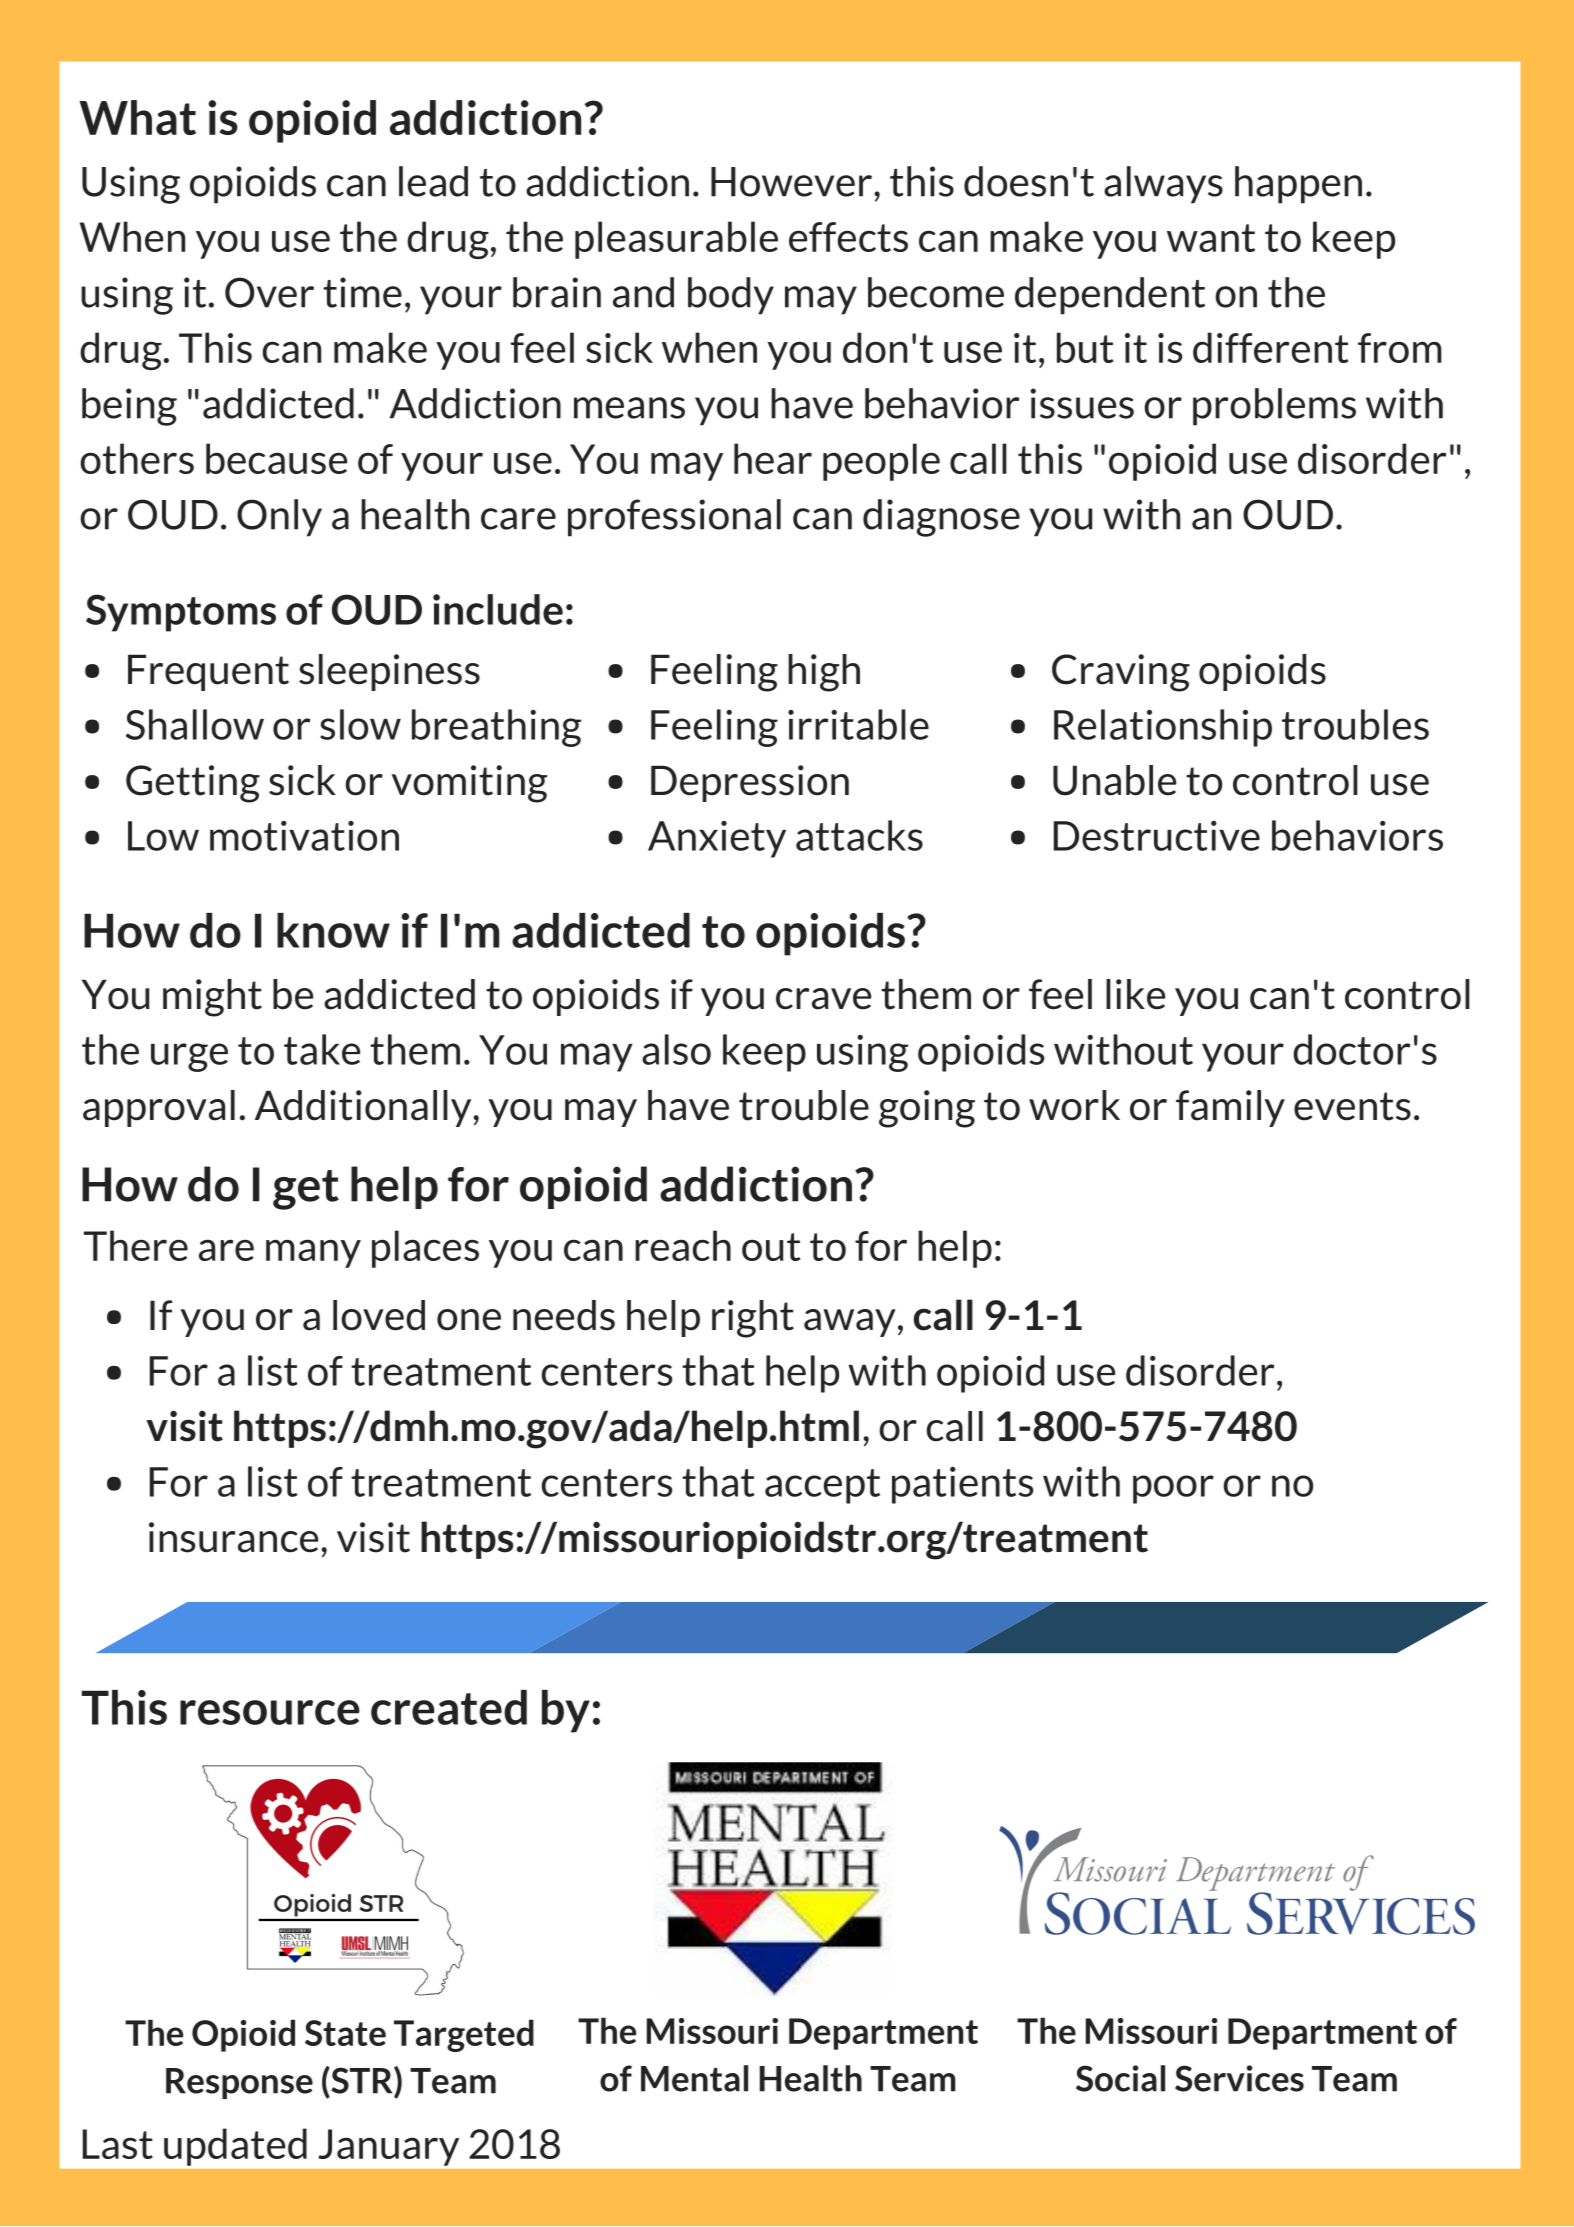 This image has height=2227, width=1574. Describe the element at coordinates (270, 1712) in the image. I see `resource` at that location.
